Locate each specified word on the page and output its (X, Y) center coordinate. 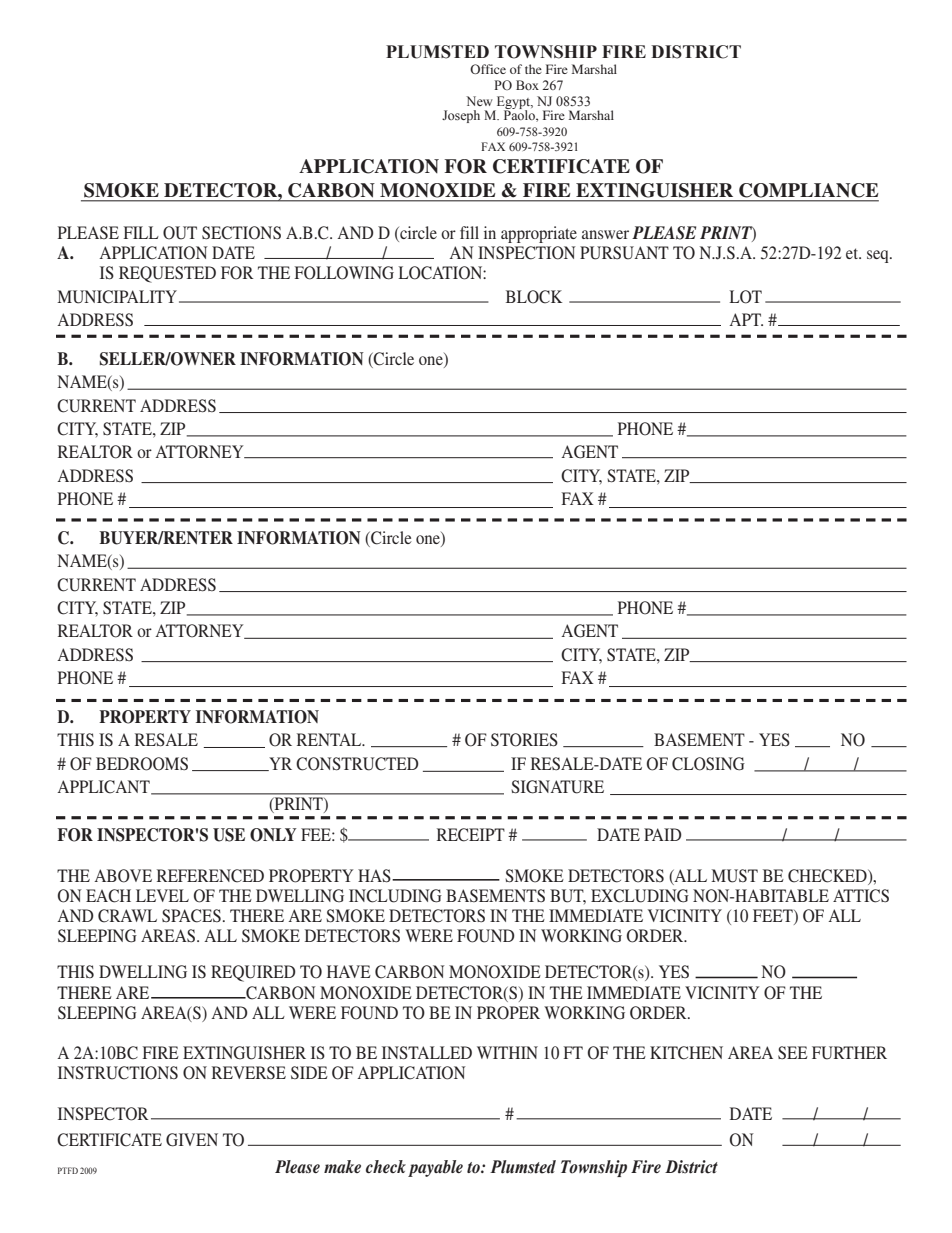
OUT (180, 233)
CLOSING (708, 764)
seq (879, 256)
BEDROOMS (142, 764)
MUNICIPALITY (117, 297)
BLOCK (534, 297)
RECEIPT (471, 835)
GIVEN (192, 1140)
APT (746, 319)
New (479, 101)
